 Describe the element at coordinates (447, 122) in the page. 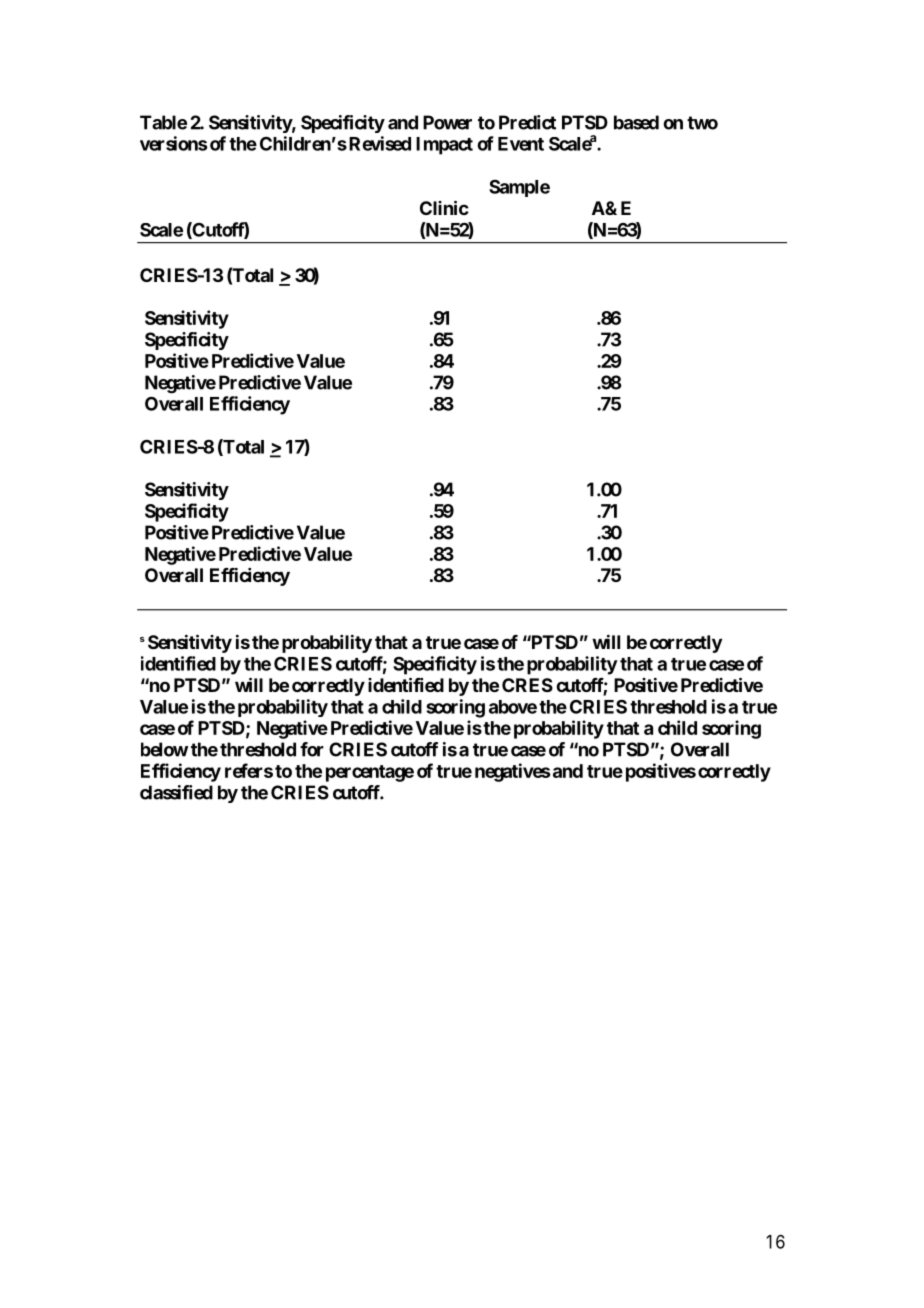

I see `Power` at that location.
